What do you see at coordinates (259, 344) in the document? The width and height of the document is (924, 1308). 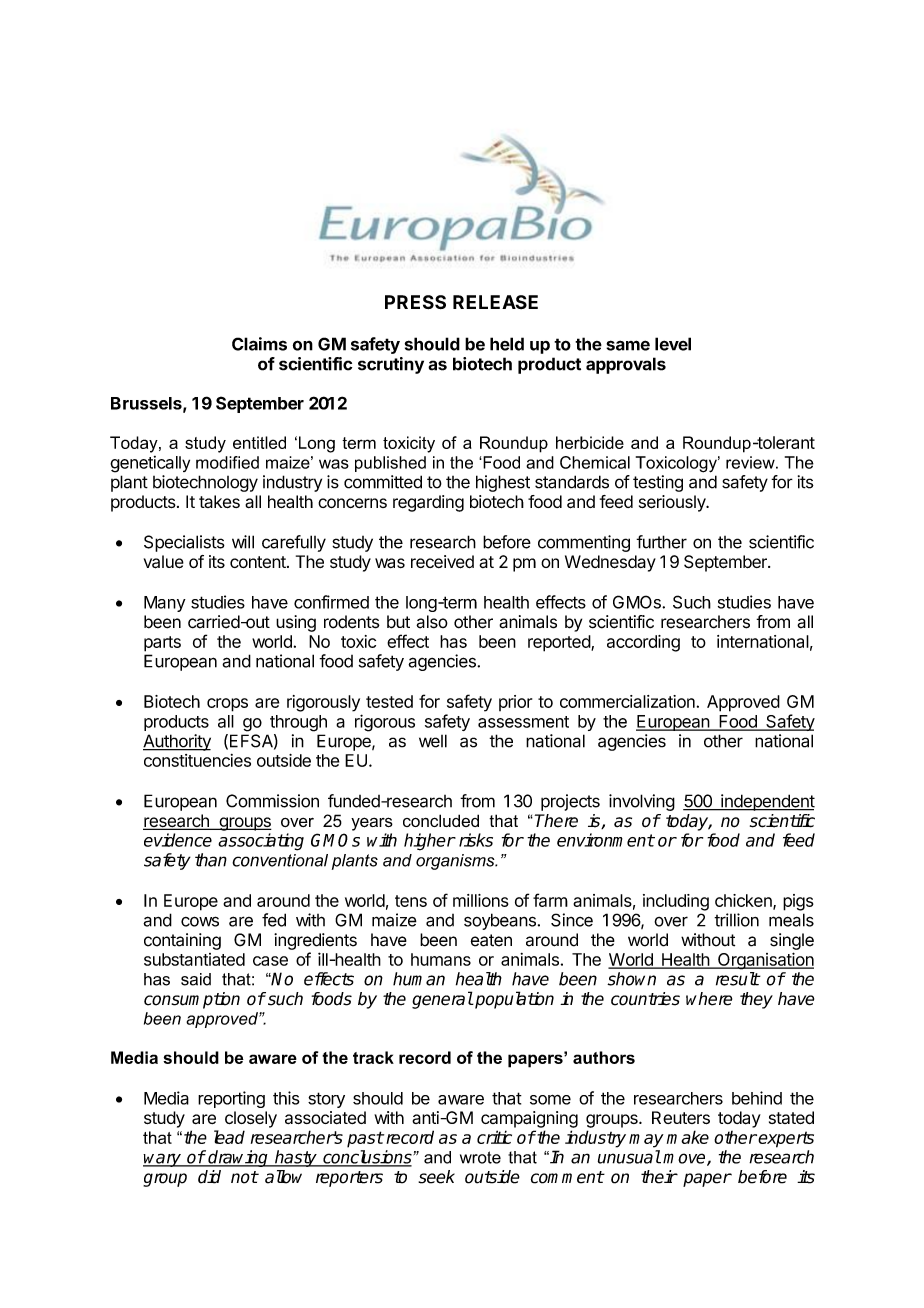 I see `Claims` at bounding box center [259, 344].
